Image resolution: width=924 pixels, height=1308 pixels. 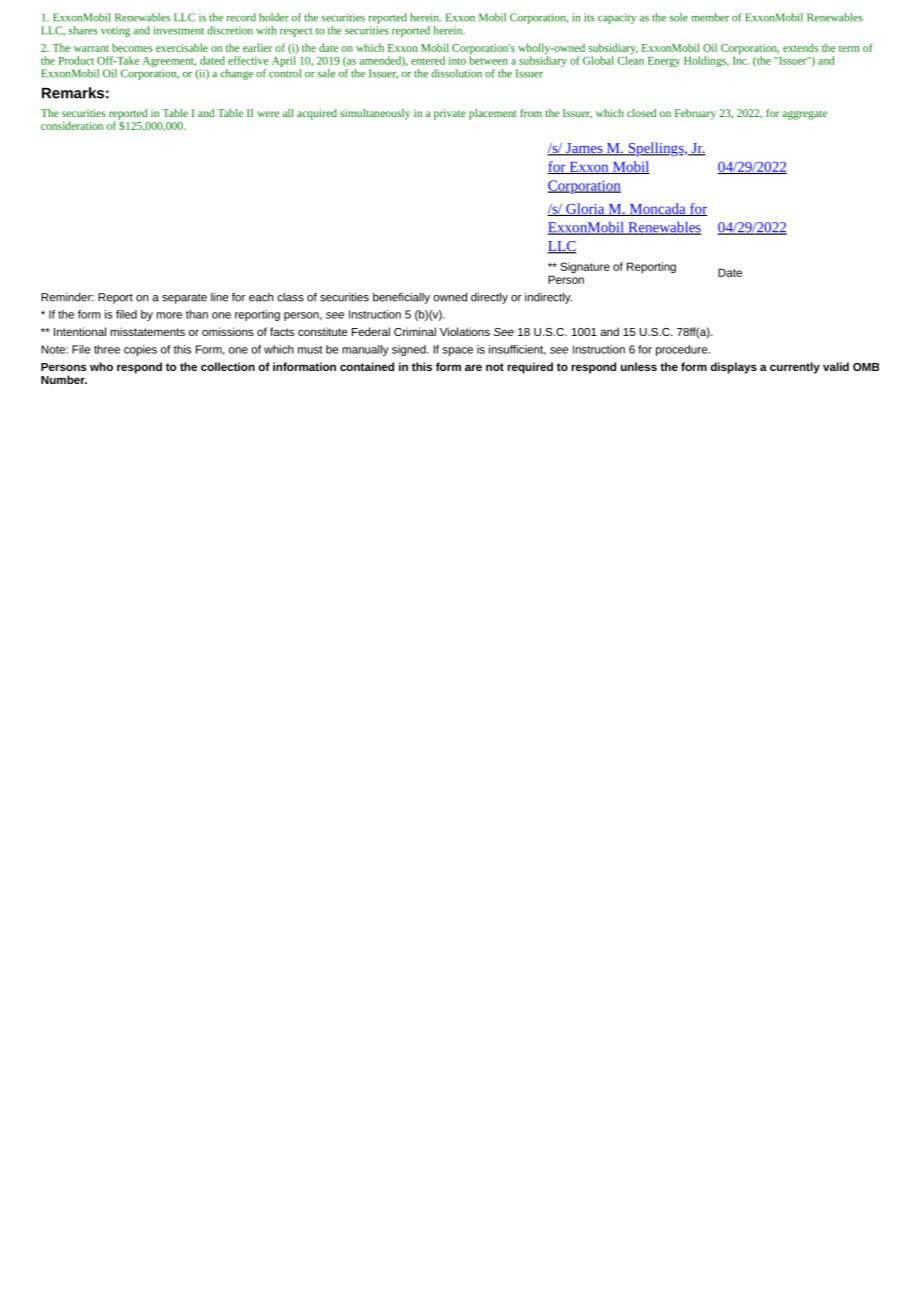 I want to click on investment, so click(x=179, y=30).
